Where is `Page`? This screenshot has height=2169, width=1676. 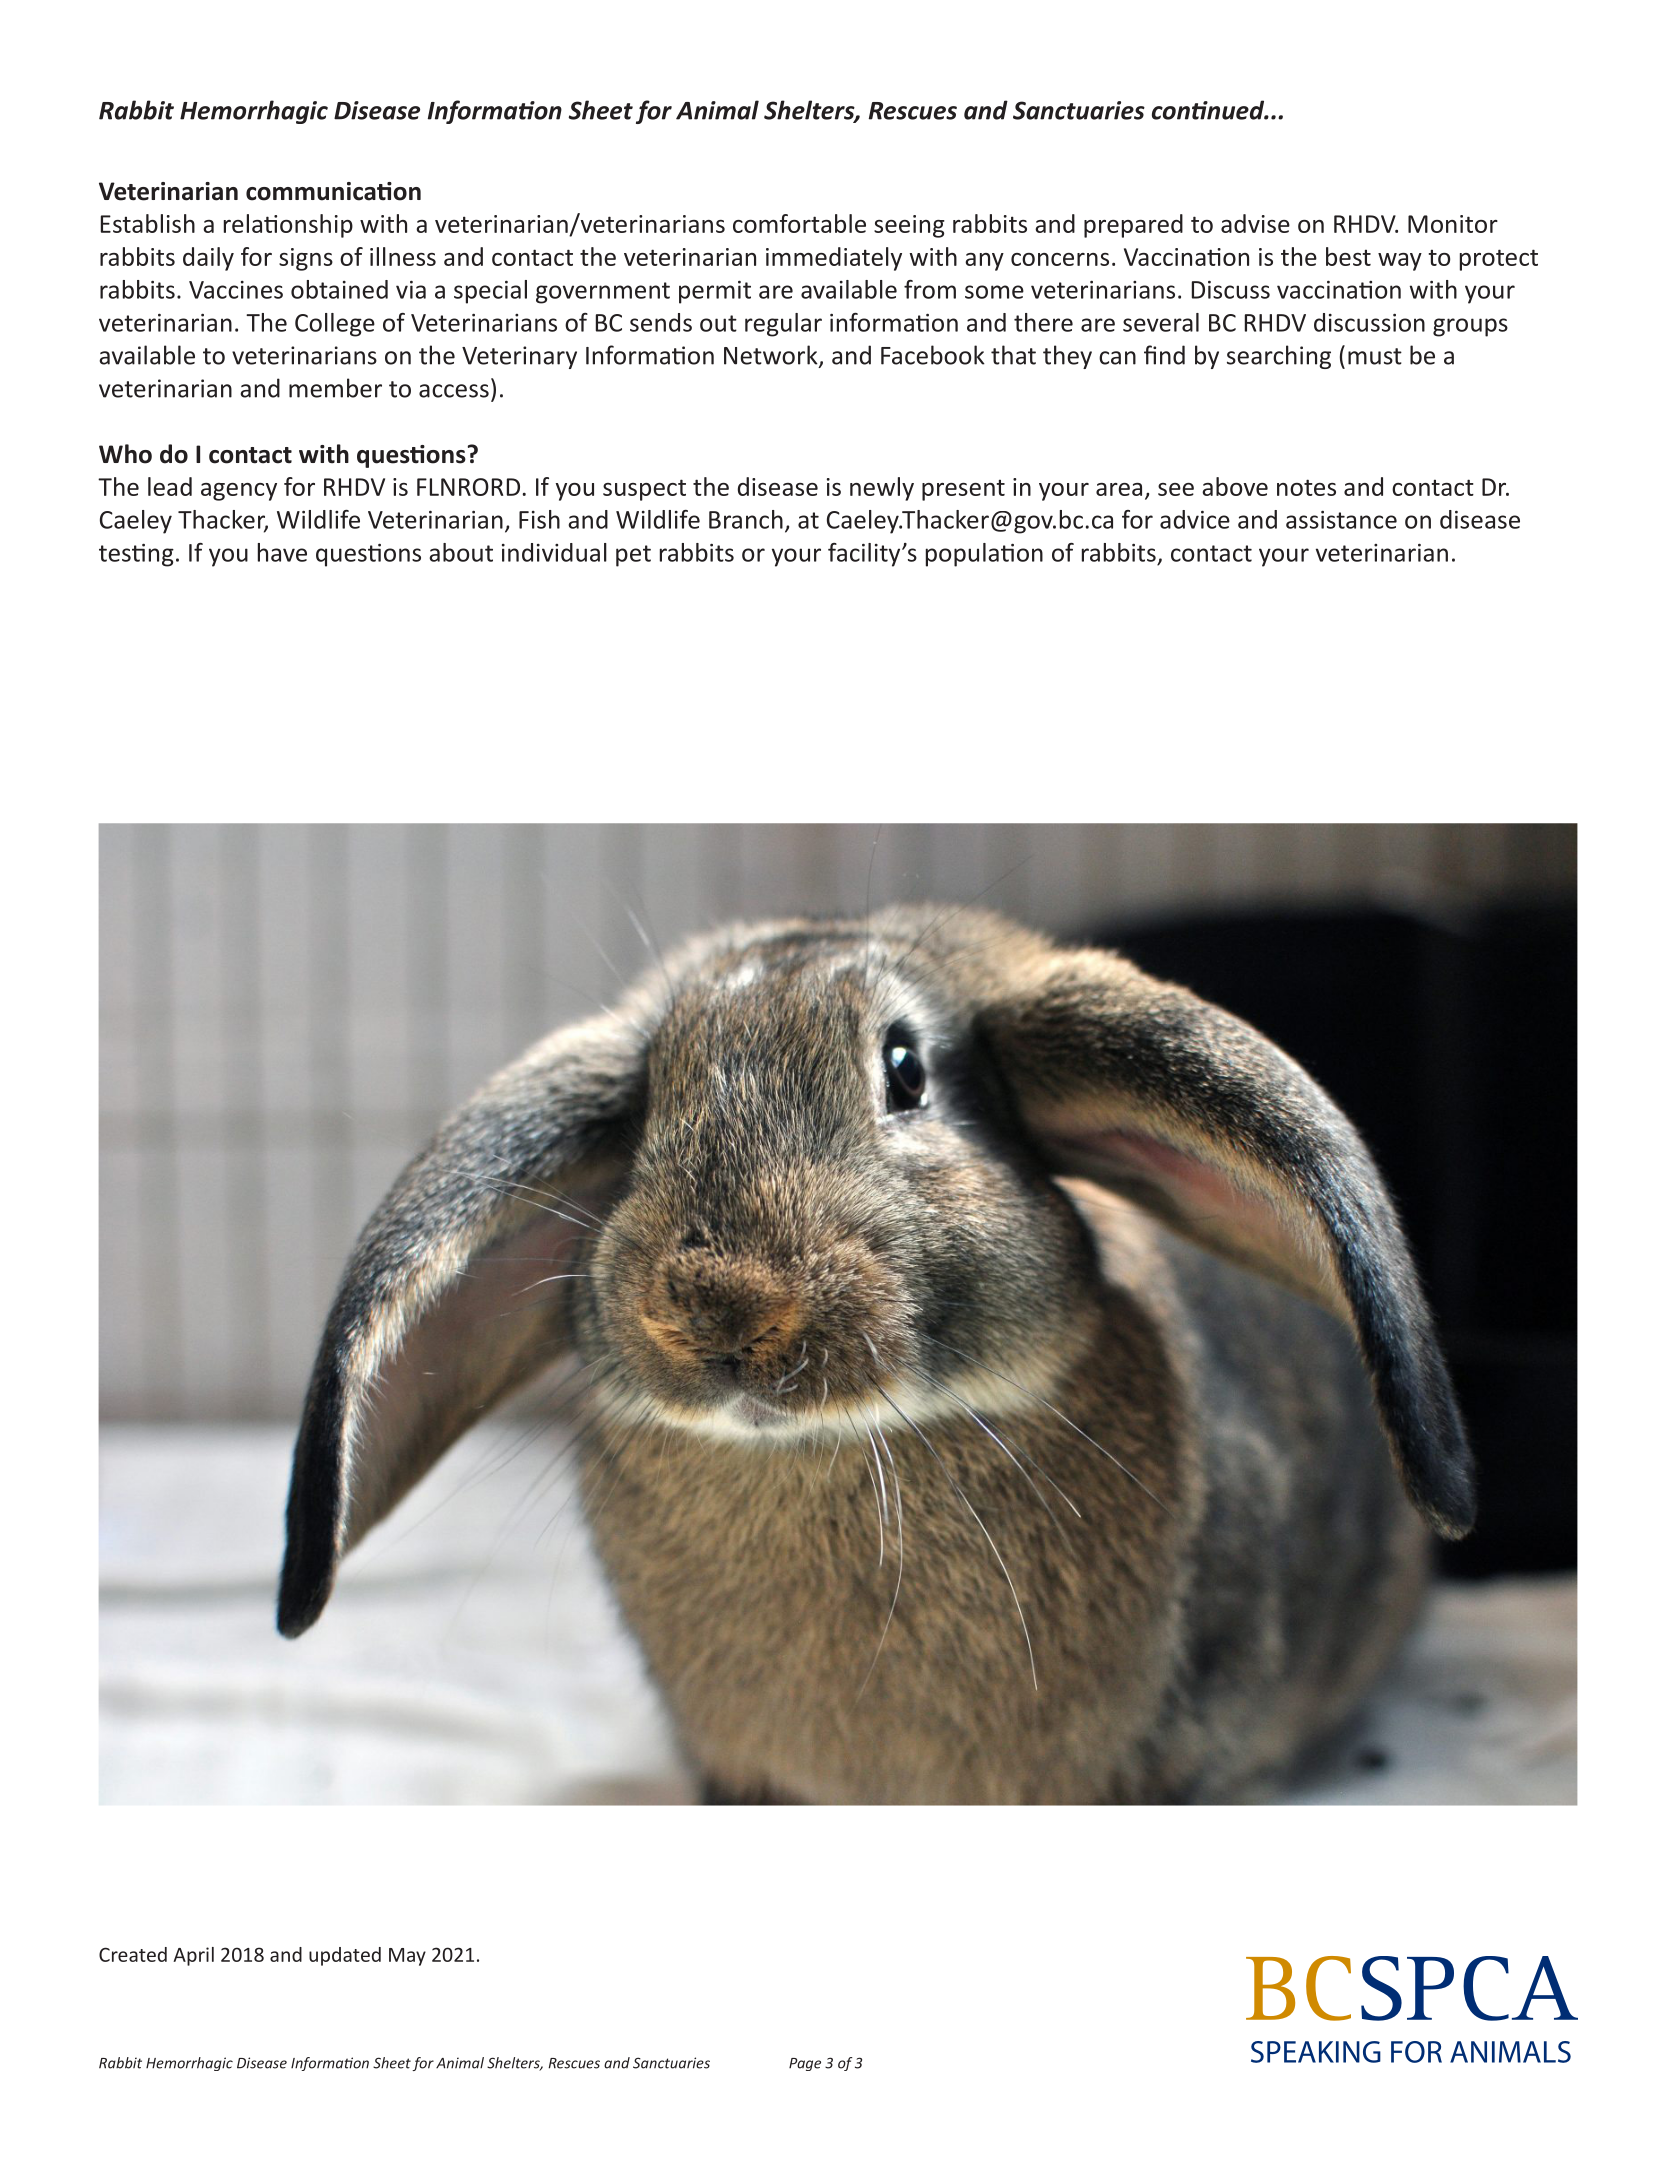
Page is located at coordinates (805, 2064).
